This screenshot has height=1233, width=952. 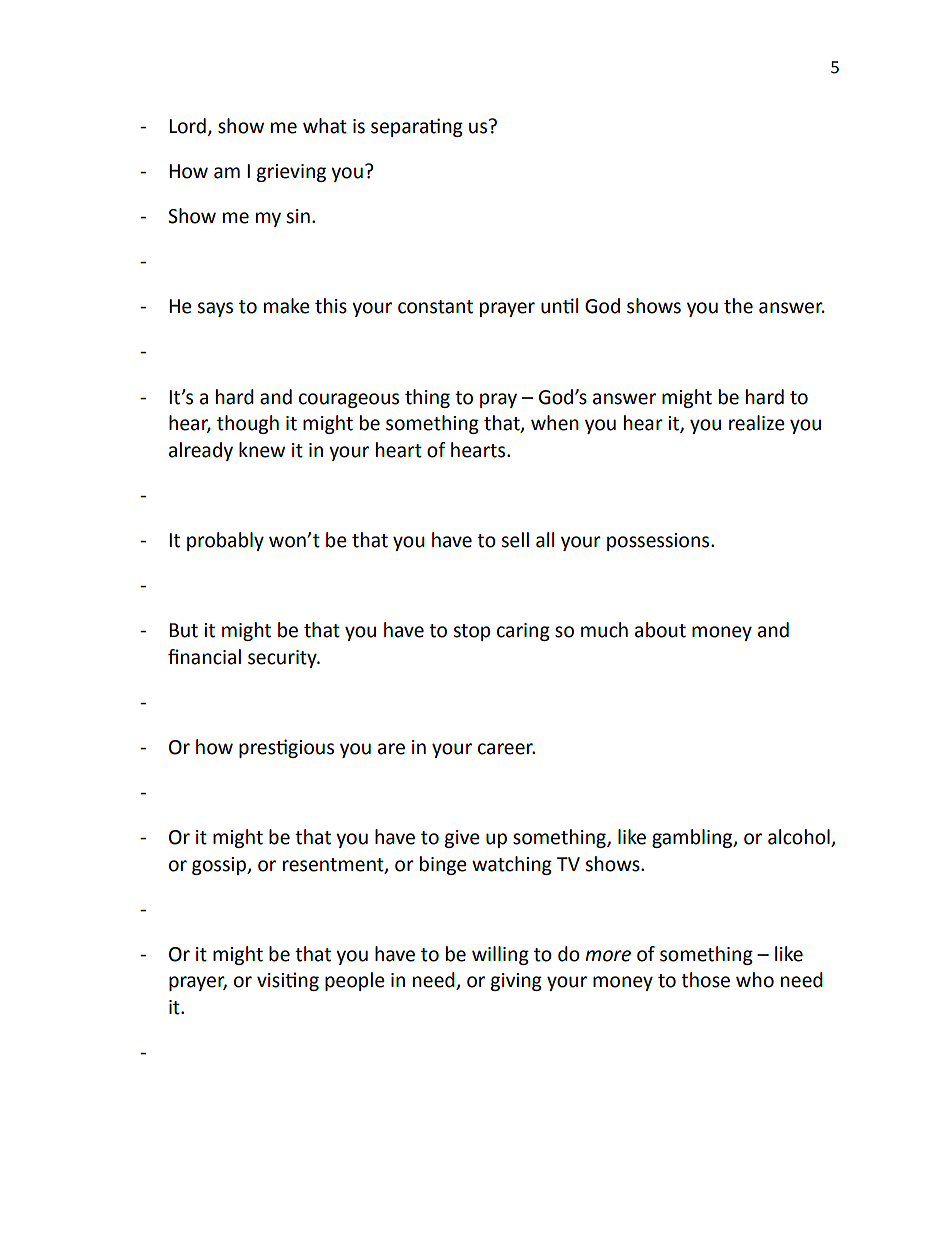 I want to click on sell, so click(x=515, y=540).
